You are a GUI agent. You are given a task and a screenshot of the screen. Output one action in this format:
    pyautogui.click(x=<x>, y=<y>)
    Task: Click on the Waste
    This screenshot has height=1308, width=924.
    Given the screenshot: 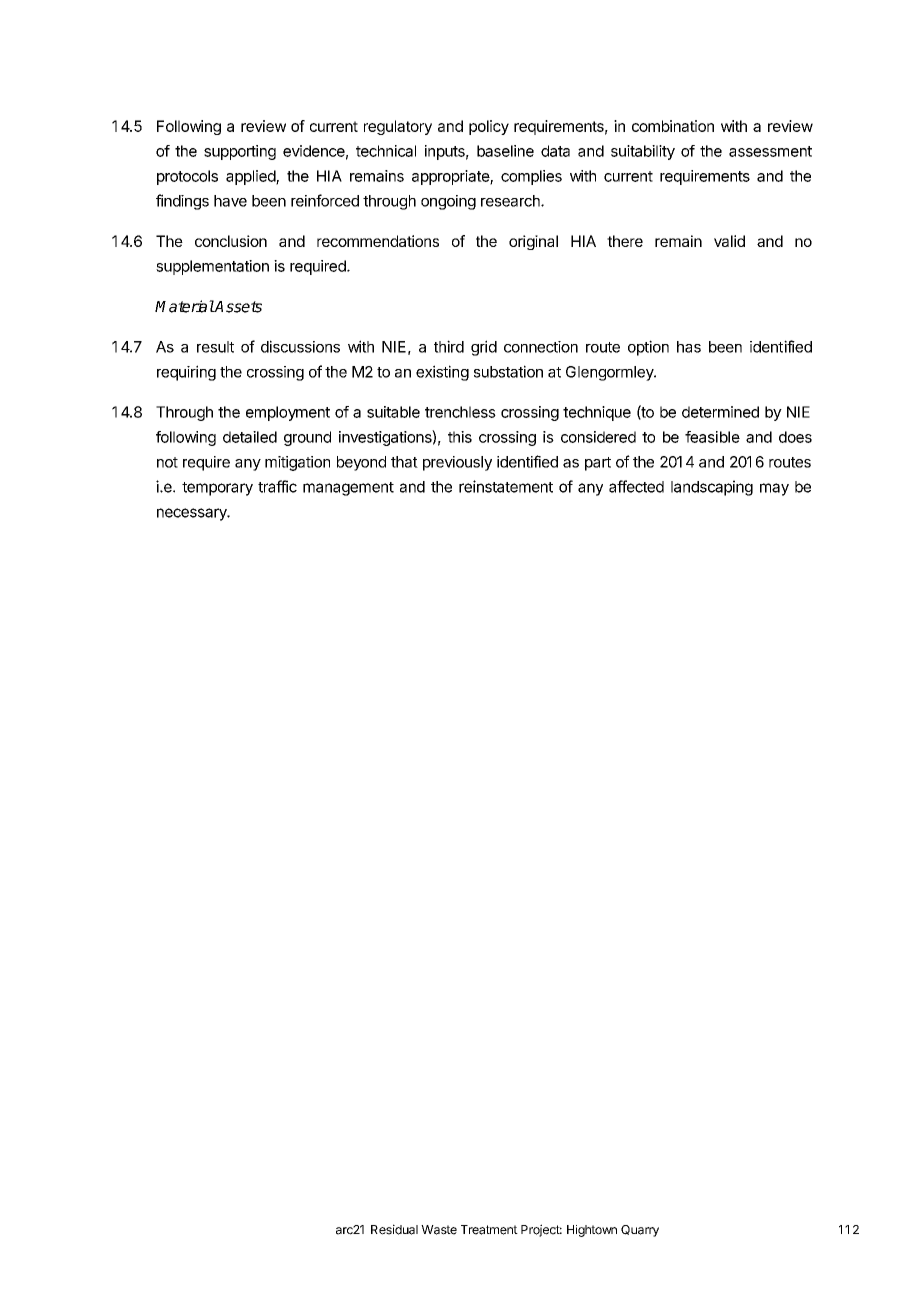 What is the action you would take?
    pyautogui.click(x=439, y=1230)
